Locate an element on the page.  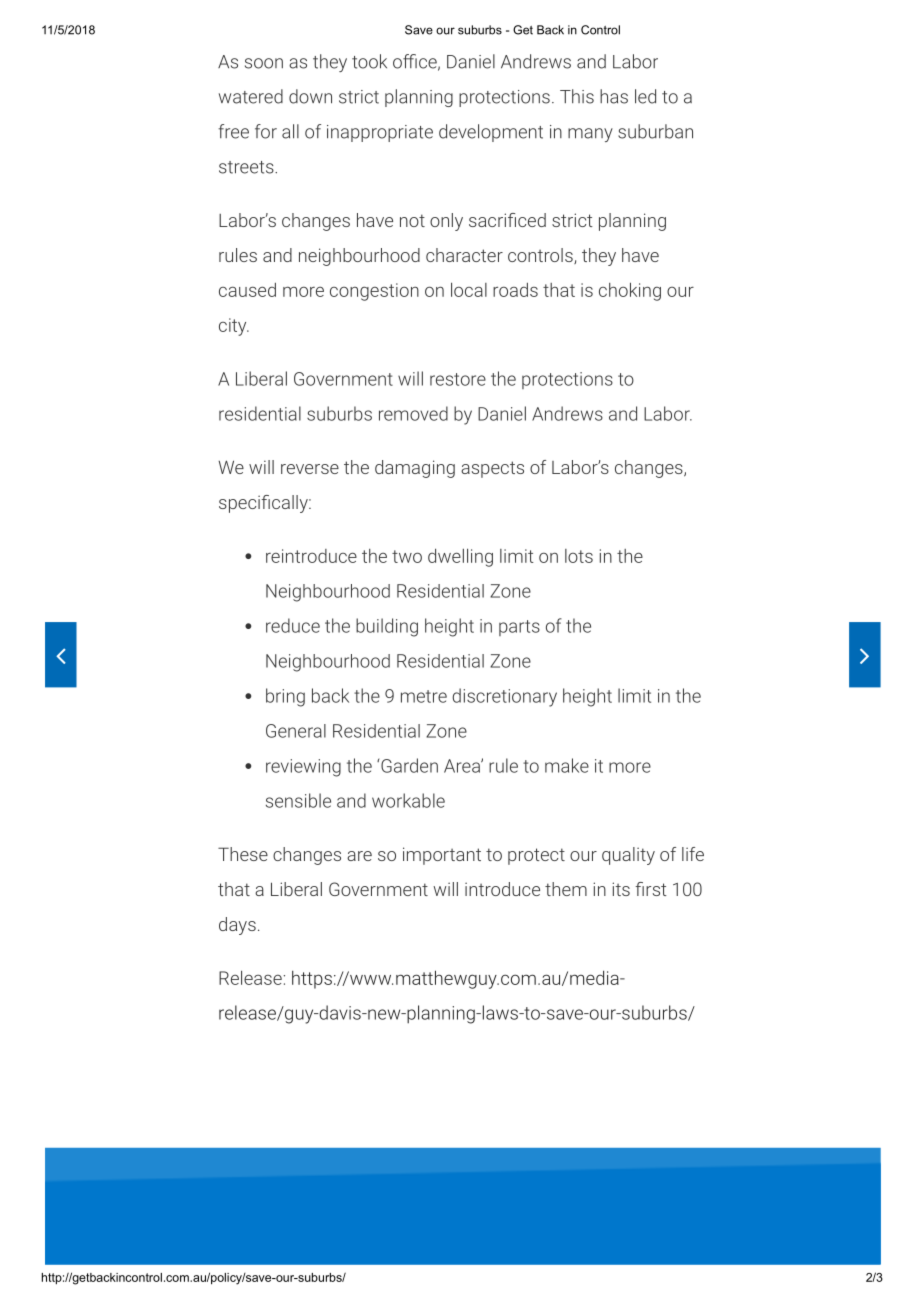
metre is located at coordinates (424, 696).
